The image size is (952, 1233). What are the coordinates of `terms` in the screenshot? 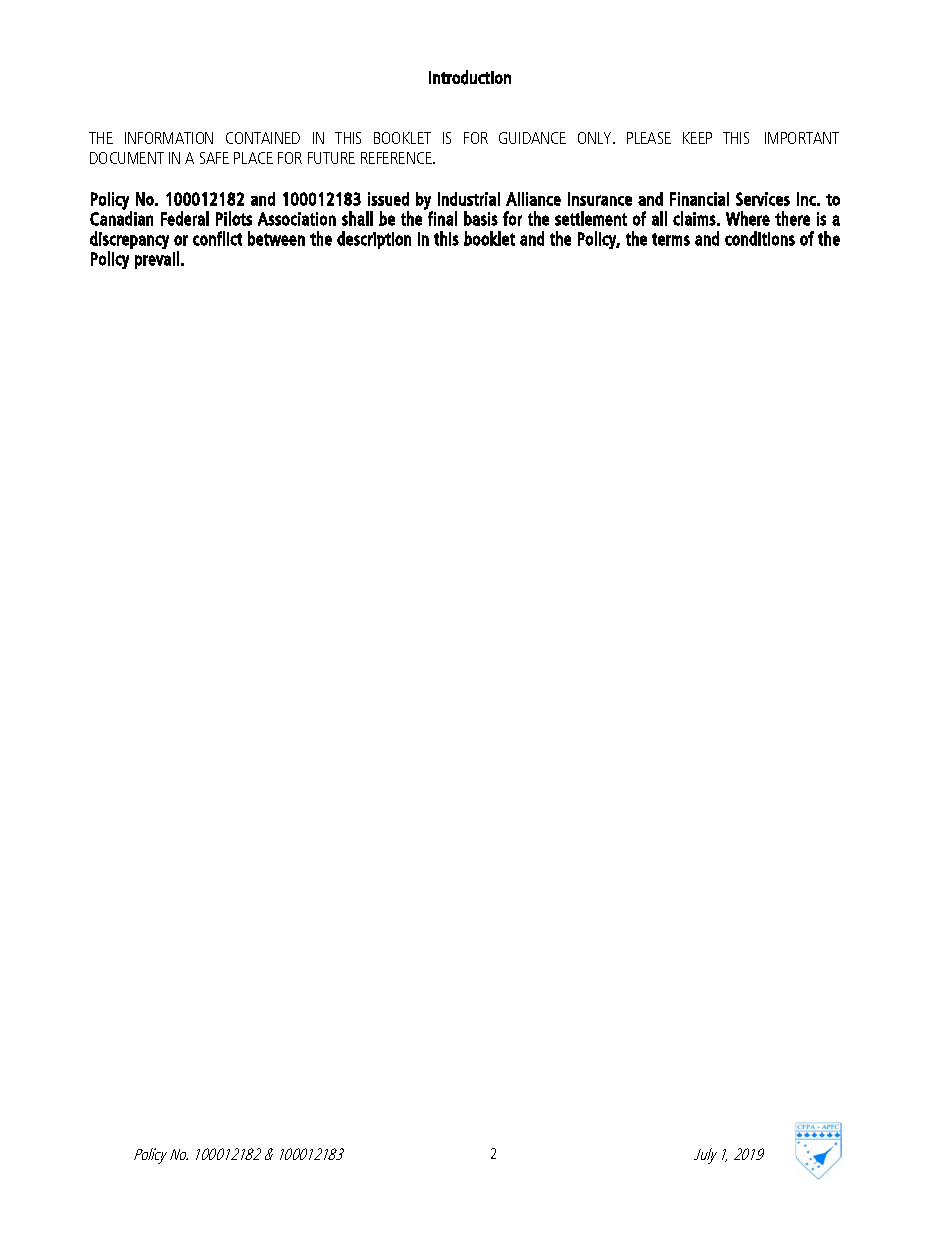 It's located at (671, 239).
